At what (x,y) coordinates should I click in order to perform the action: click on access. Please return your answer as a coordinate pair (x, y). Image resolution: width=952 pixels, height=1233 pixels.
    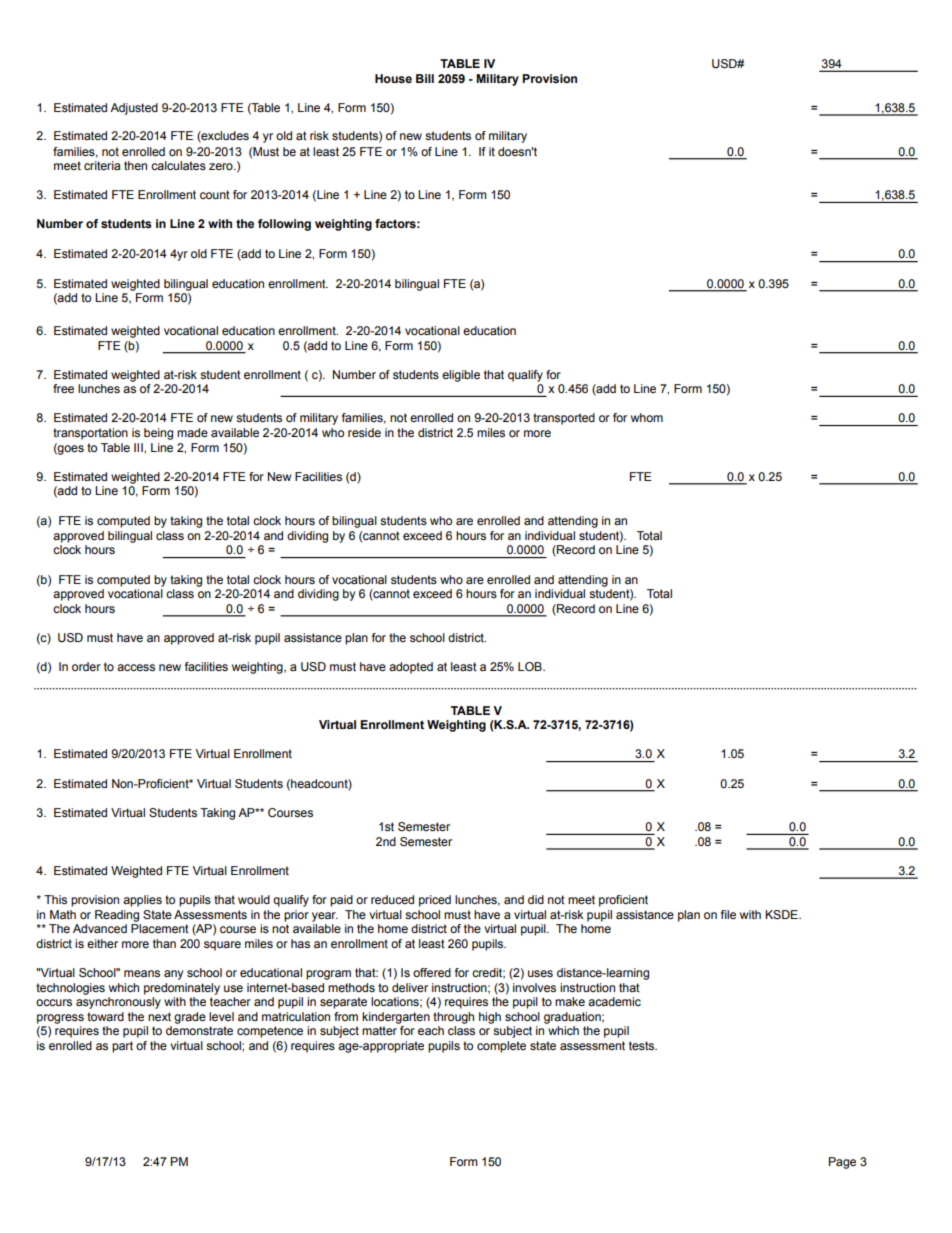
    Looking at the image, I should click on (136, 667).
